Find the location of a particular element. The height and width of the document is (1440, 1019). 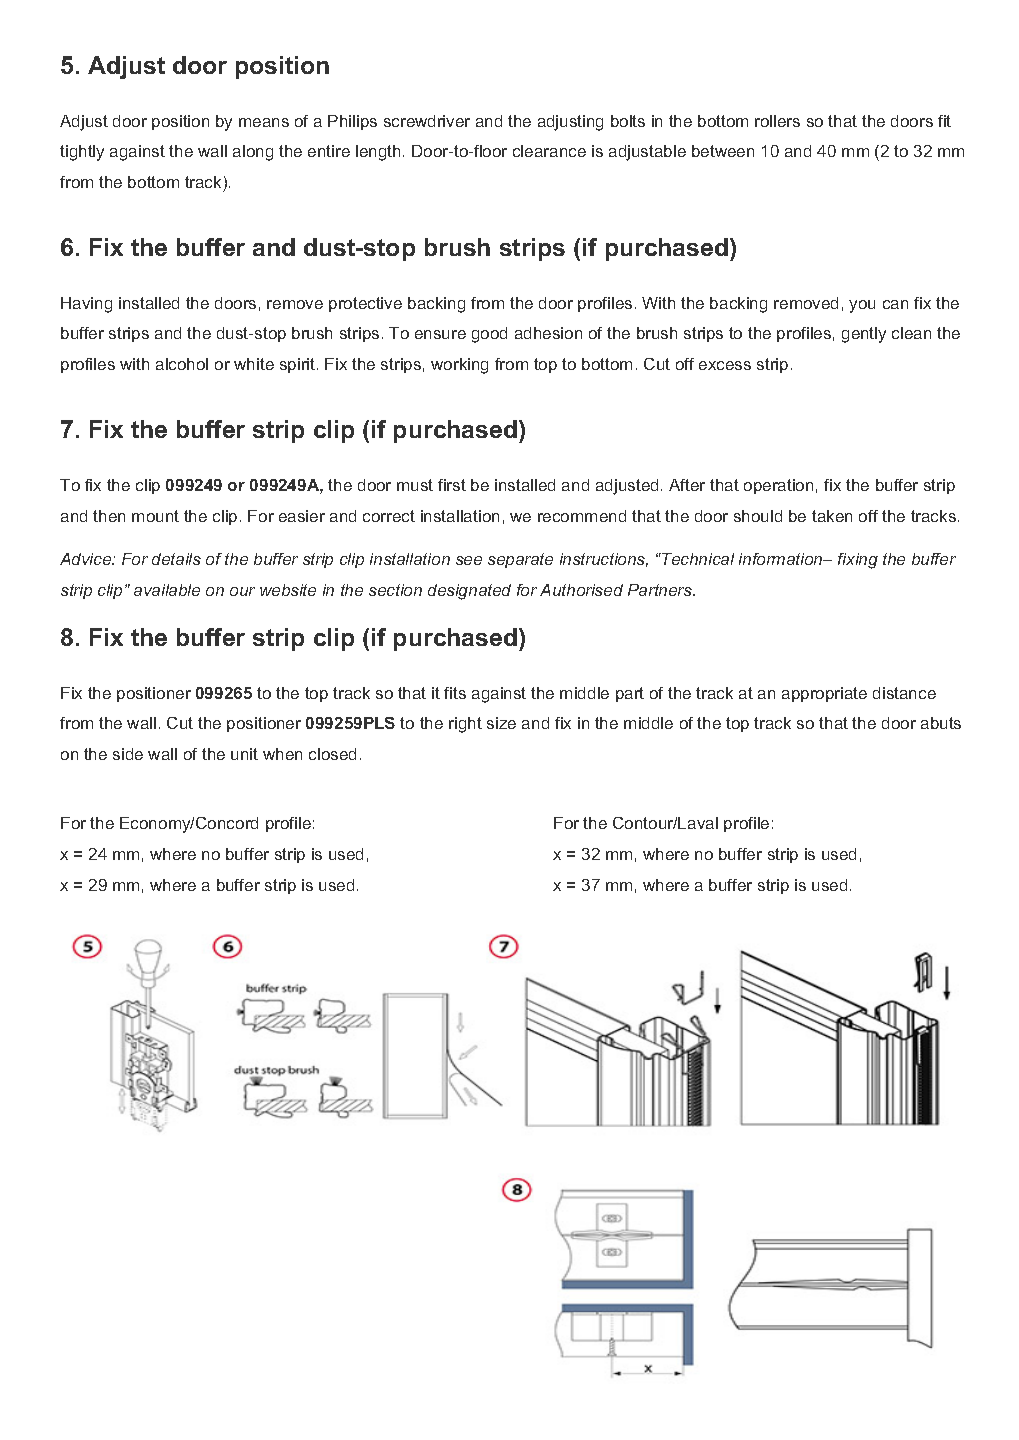

side is located at coordinates (128, 754).
